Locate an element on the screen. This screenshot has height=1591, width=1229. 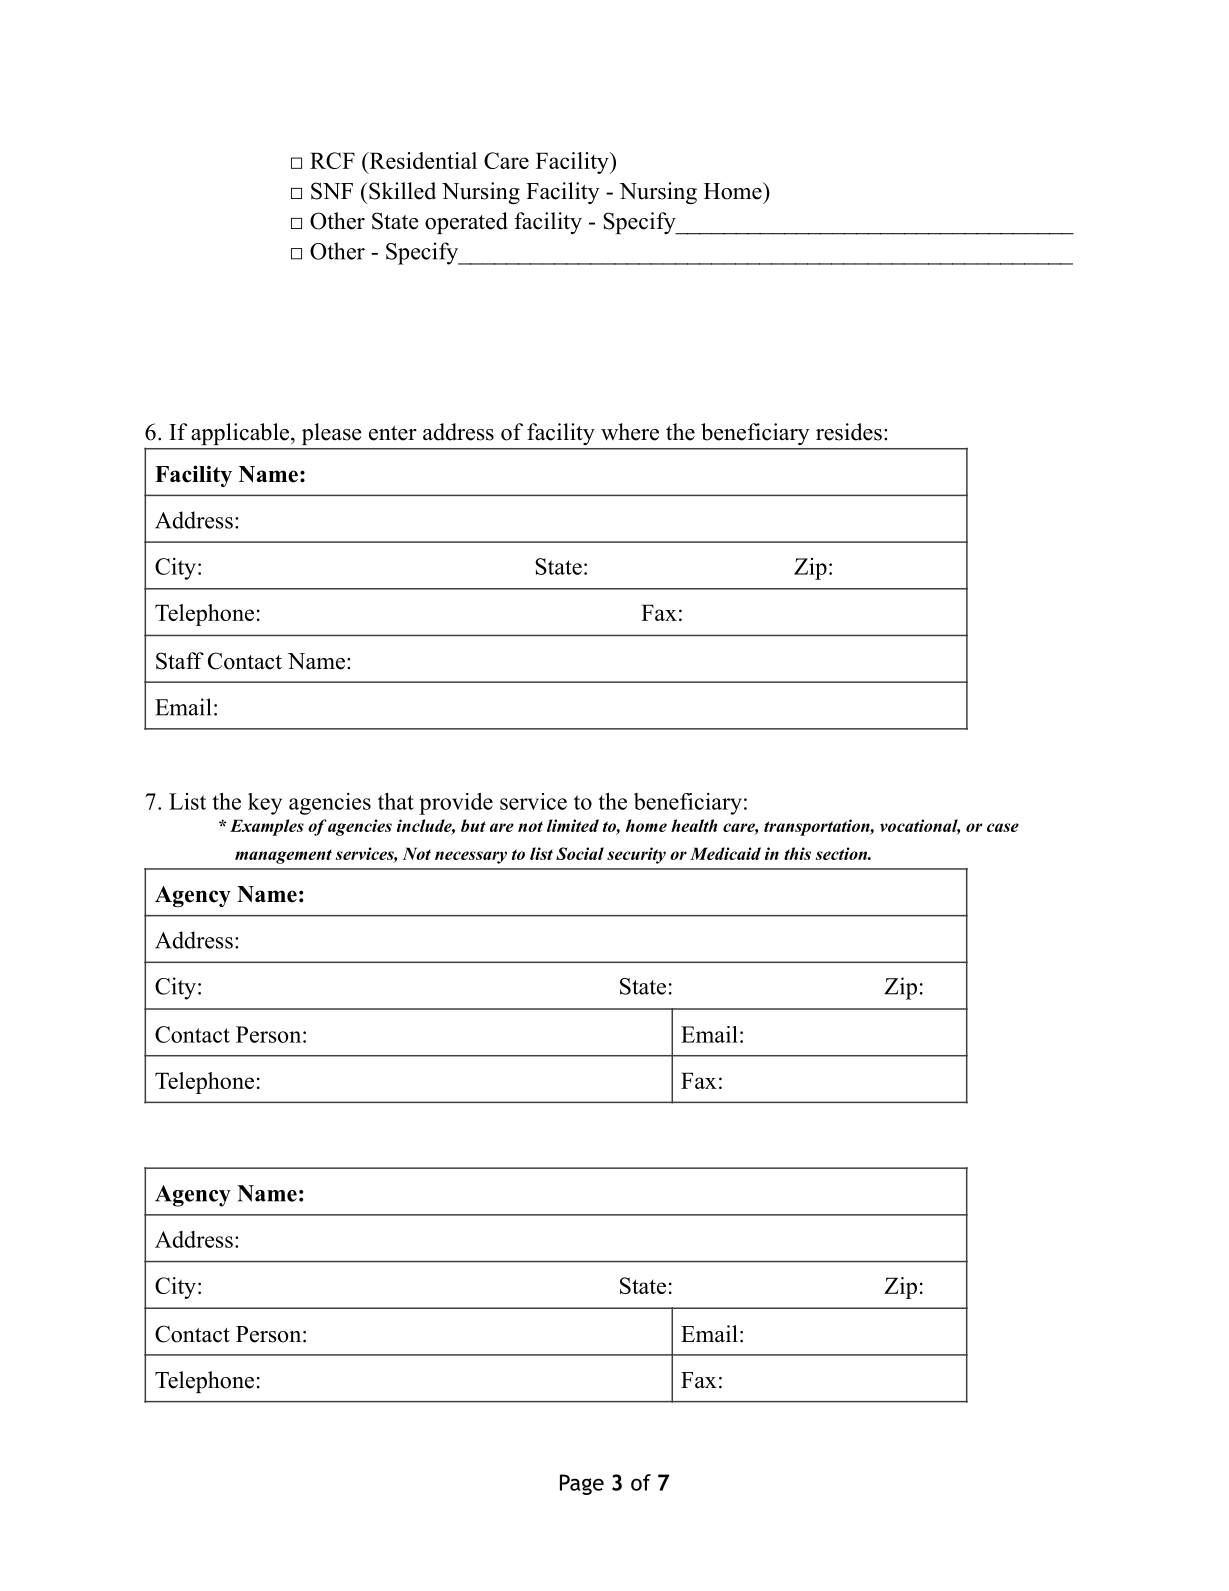
where is located at coordinates (630, 432).
